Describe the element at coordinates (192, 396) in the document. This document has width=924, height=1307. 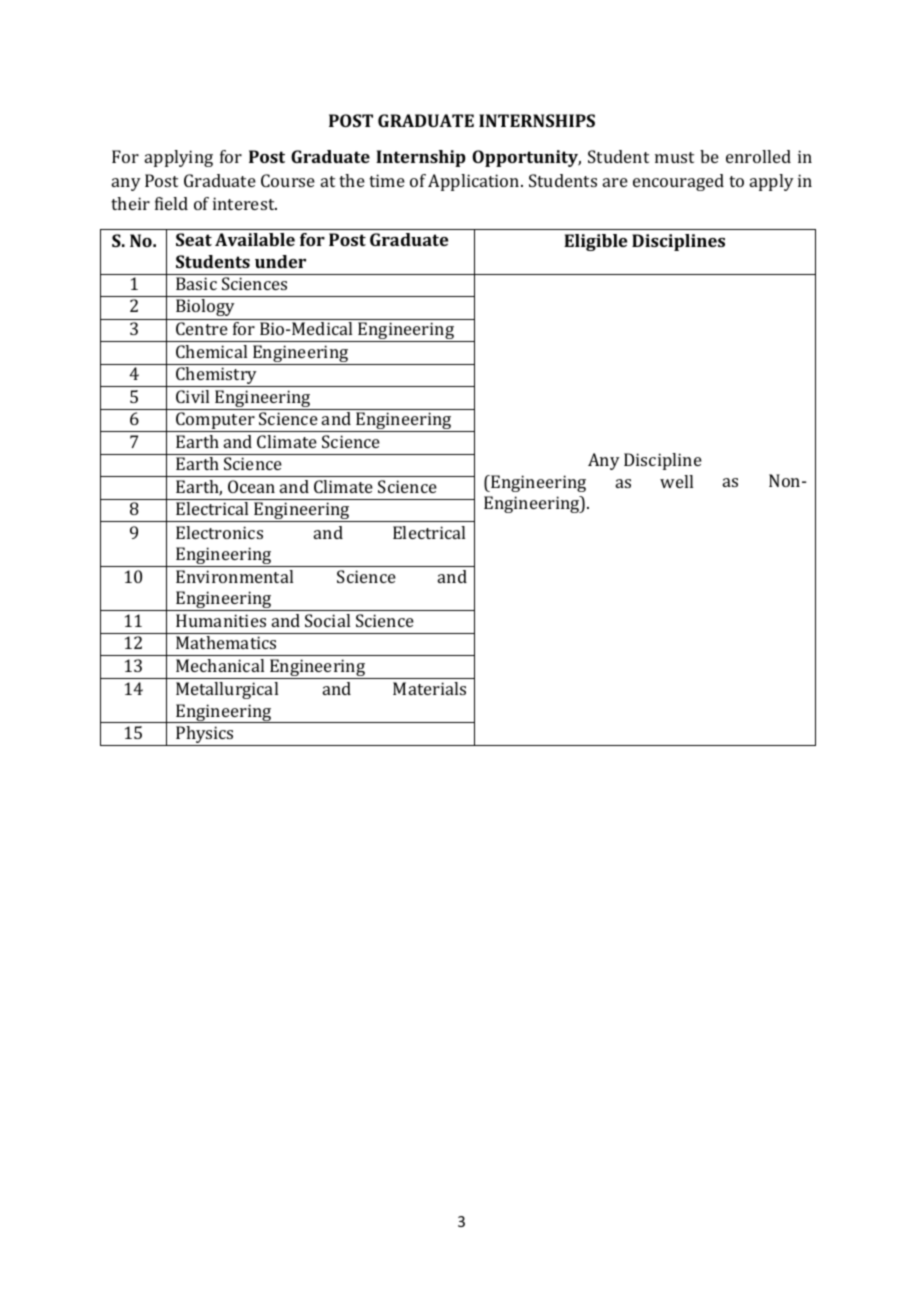
I see `Civil` at that location.
